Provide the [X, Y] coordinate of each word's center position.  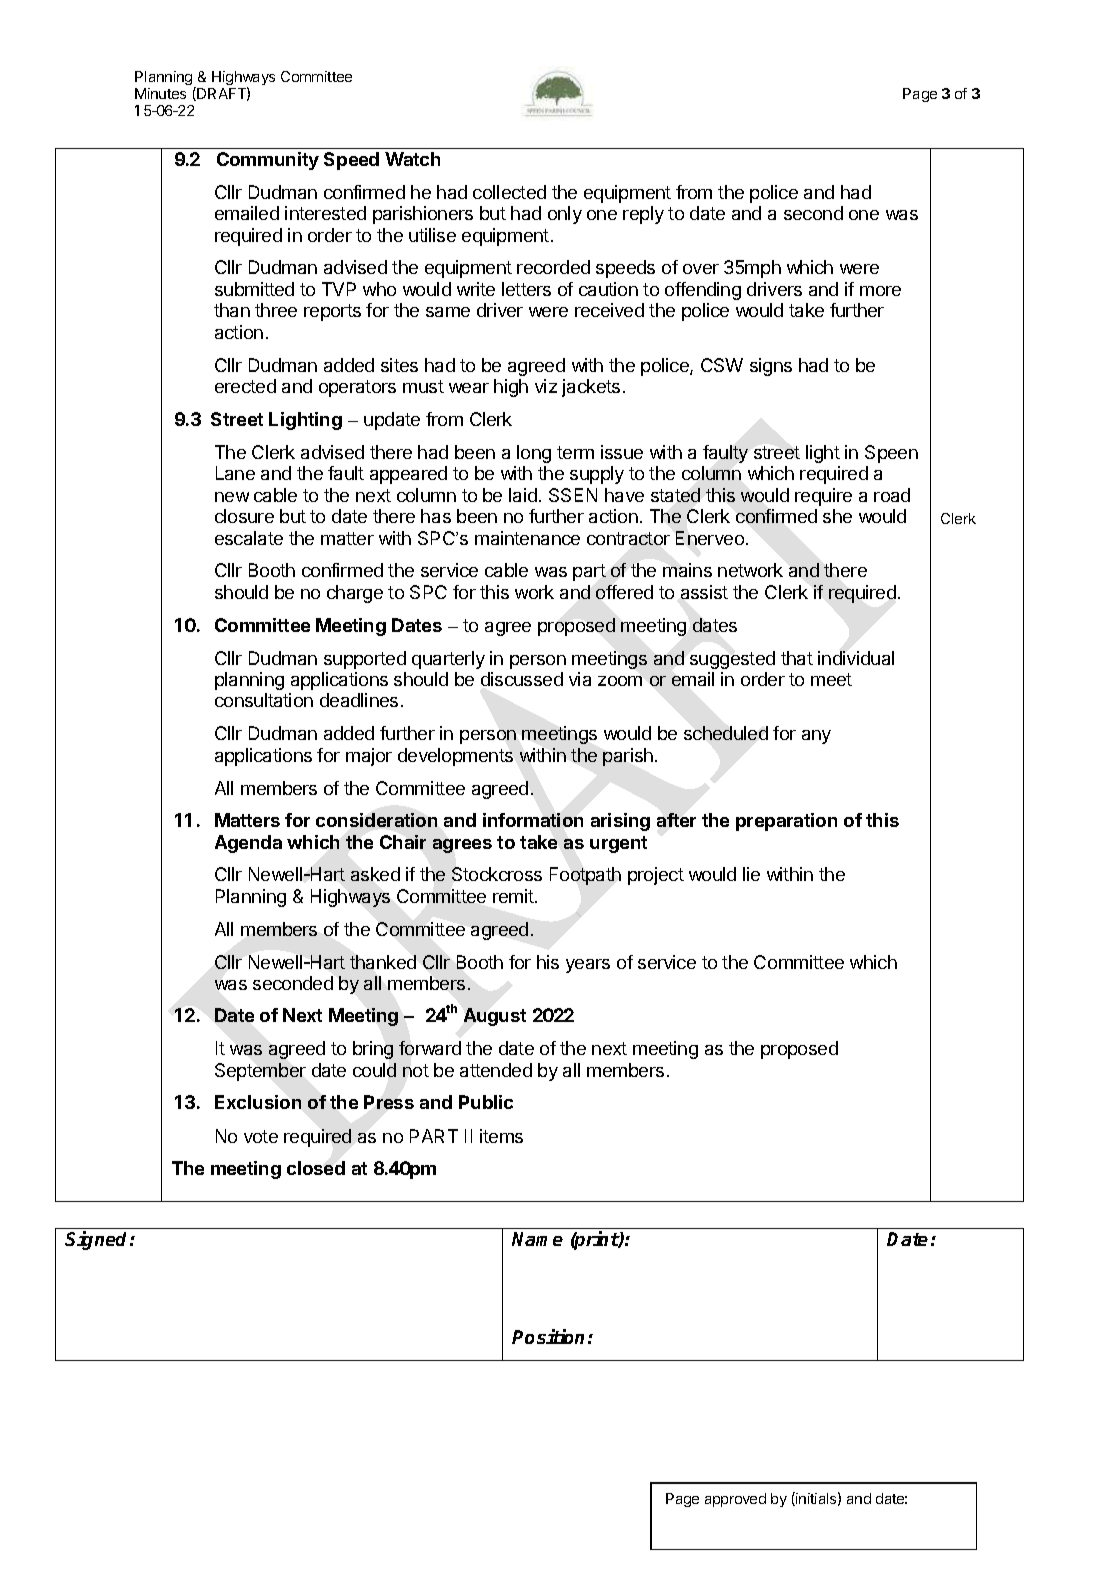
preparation [786, 822]
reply [643, 215]
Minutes [160, 93]
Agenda [248, 844]
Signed [98, 1240]
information [533, 820]
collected [509, 192]
